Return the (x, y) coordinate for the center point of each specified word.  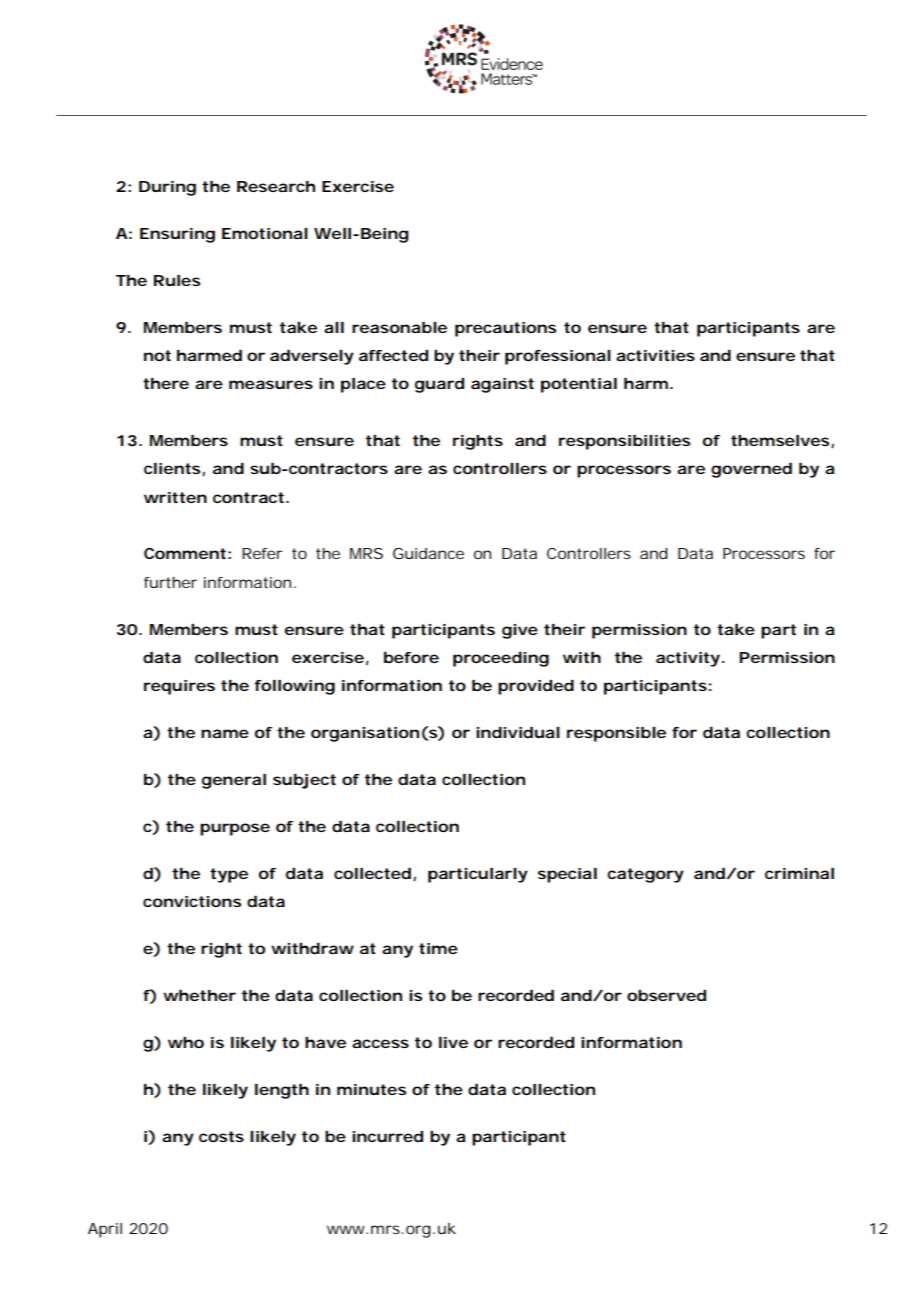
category (645, 875)
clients (172, 468)
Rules (177, 280)
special (567, 875)
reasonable (399, 327)
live (453, 1042)
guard (439, 385)
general (234, 781)
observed (666, 995)
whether (199, 995)
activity (688, 659)
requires (179, 687)
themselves (780, 440)
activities (655, 355)
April (105, 1230)
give (520, 631)
